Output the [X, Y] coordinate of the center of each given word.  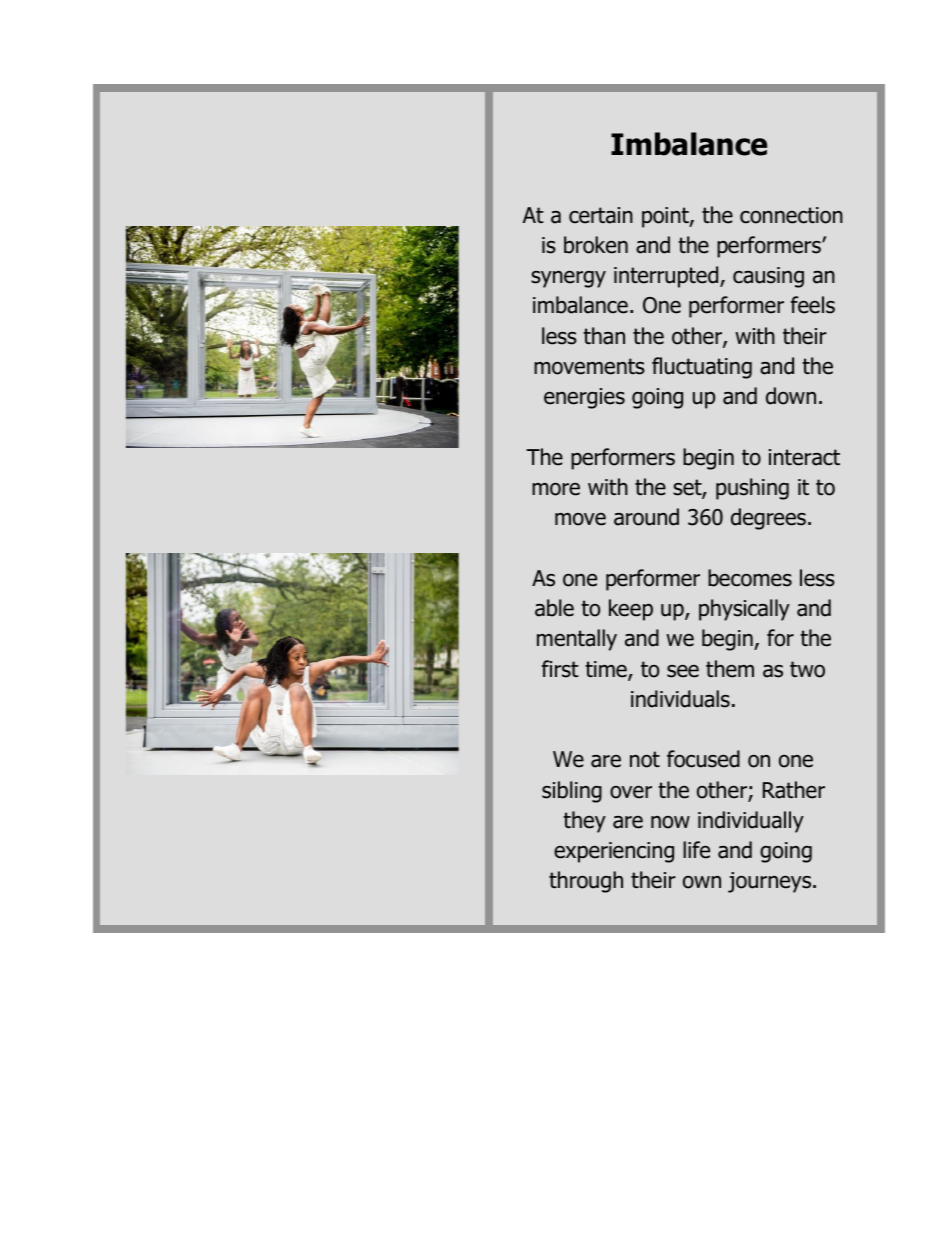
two [807, 669]
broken [596, 245]
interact [804, 457]
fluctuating [702, 368]
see [683, 671]
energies [584, 398]
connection [791, 215]
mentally [577, 640]
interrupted [667, 277]
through [586, 882]
